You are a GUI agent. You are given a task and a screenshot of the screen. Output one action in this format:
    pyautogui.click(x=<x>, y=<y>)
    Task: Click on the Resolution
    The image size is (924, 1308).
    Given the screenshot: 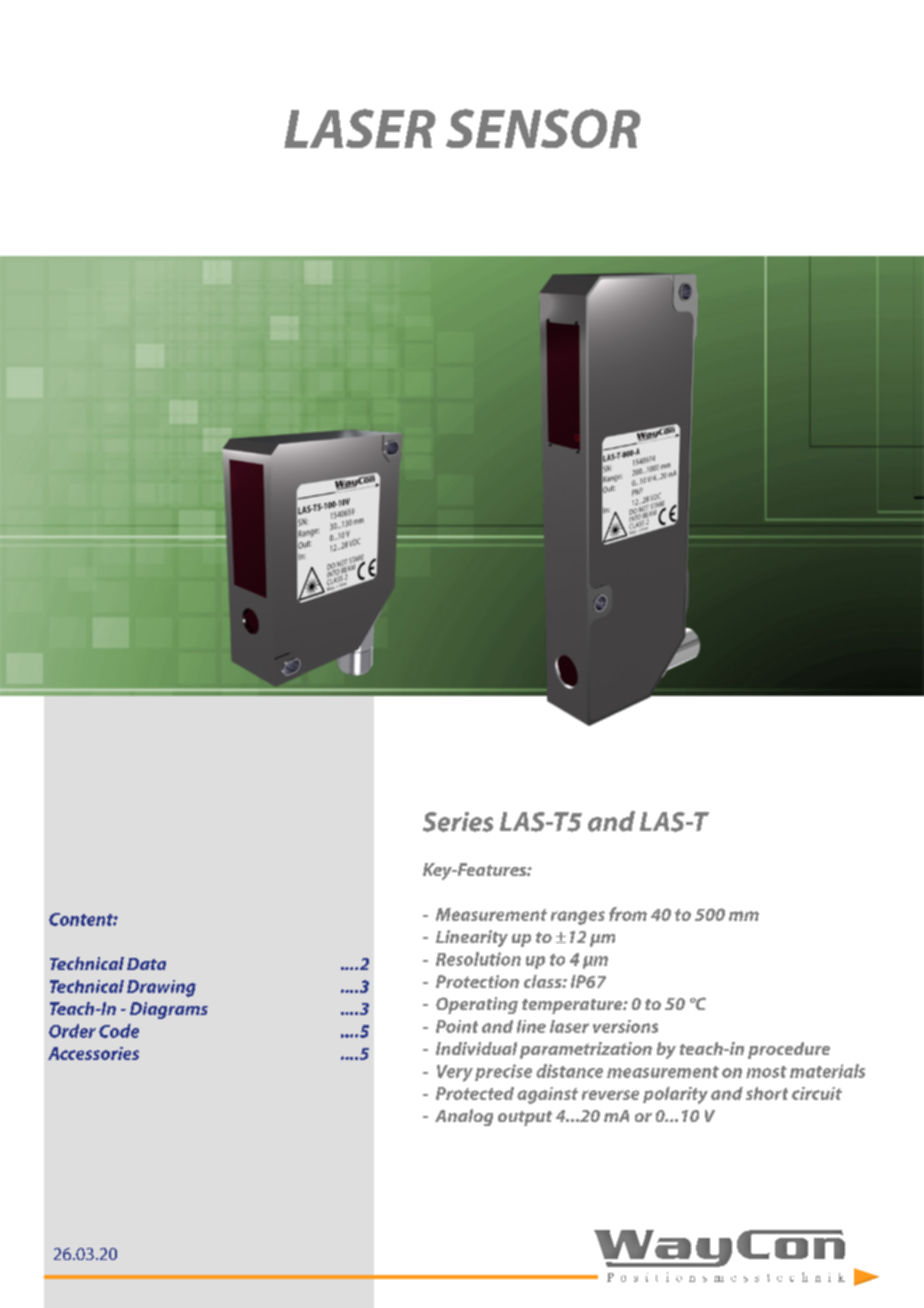 What is the action you would take?
    pyautogui.click(x=478, y=959)
